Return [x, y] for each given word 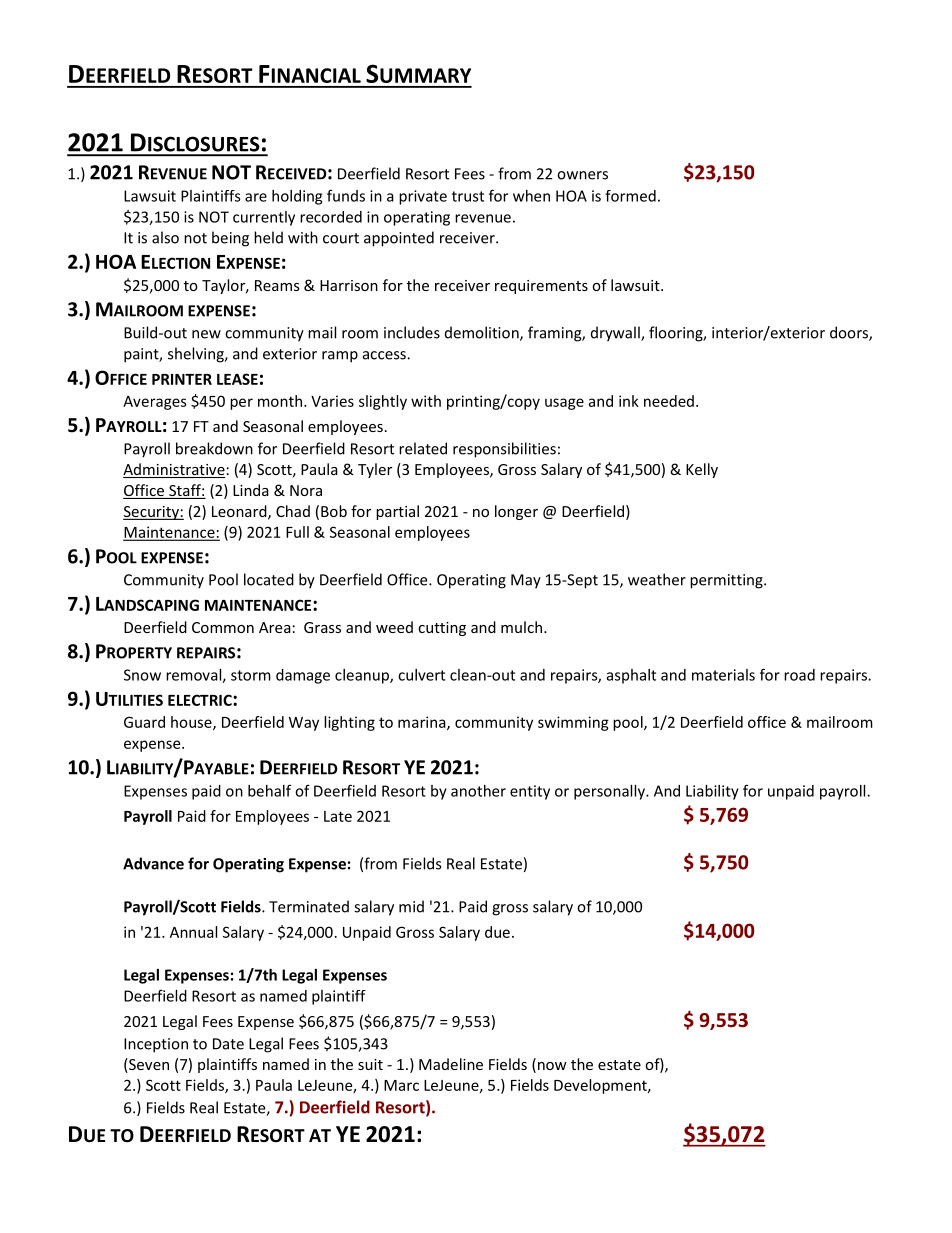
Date [228, 1044]
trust [468, 196]
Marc [401, 1085]
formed [630, 196]
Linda [251, 490]
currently [264, 218]
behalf [269, 790]
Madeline [451, 1064]
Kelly [702, 470]
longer [516, 512]
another [478, 791]
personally [610, 792]
